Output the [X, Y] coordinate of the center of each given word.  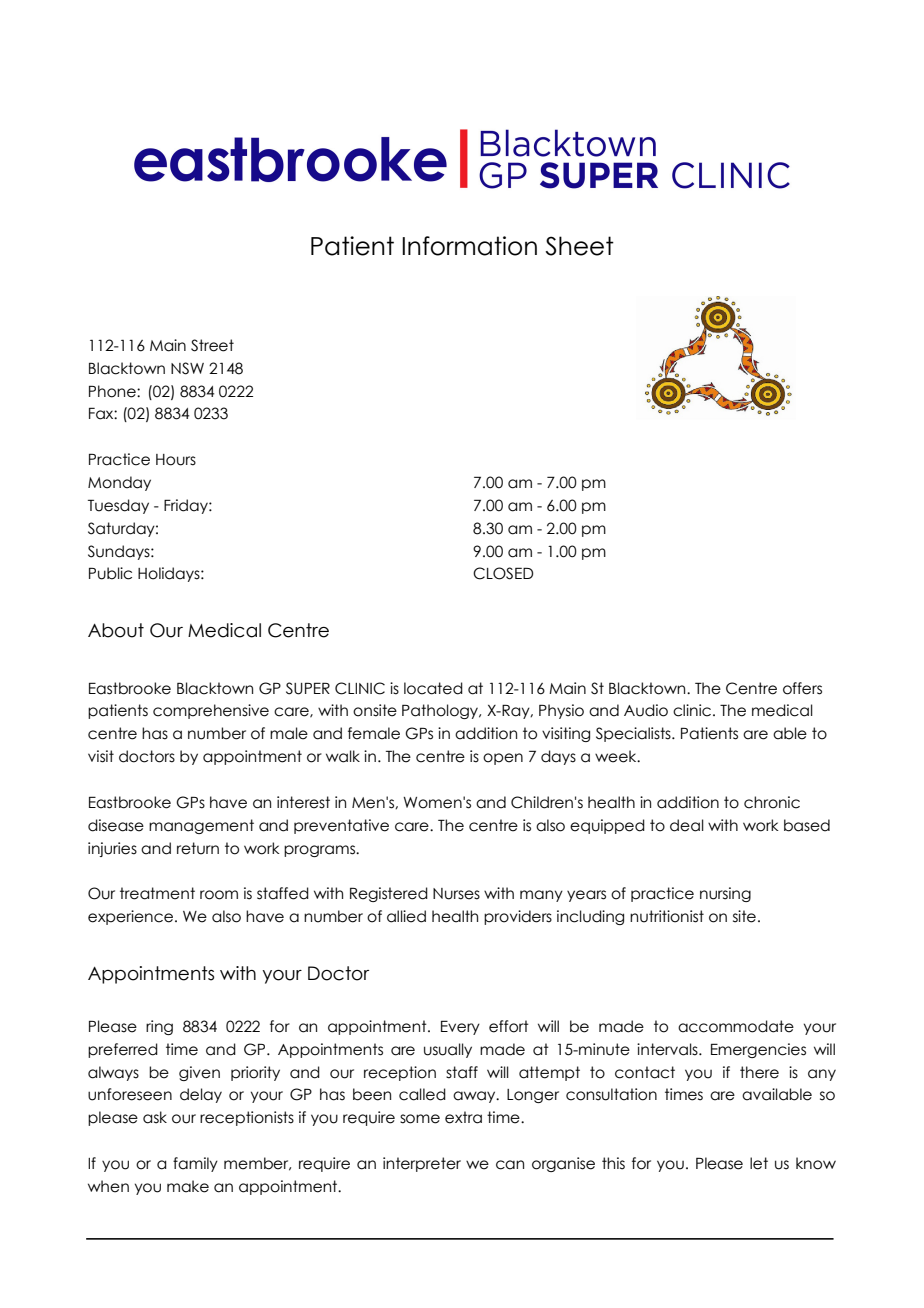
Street [212, 345]
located [433, 688]
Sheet [580, 246]
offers [802, 688]
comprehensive [211, 711]
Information [469, 246]
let [759, 1163]
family [195, 1164]
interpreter [422, 1164]
